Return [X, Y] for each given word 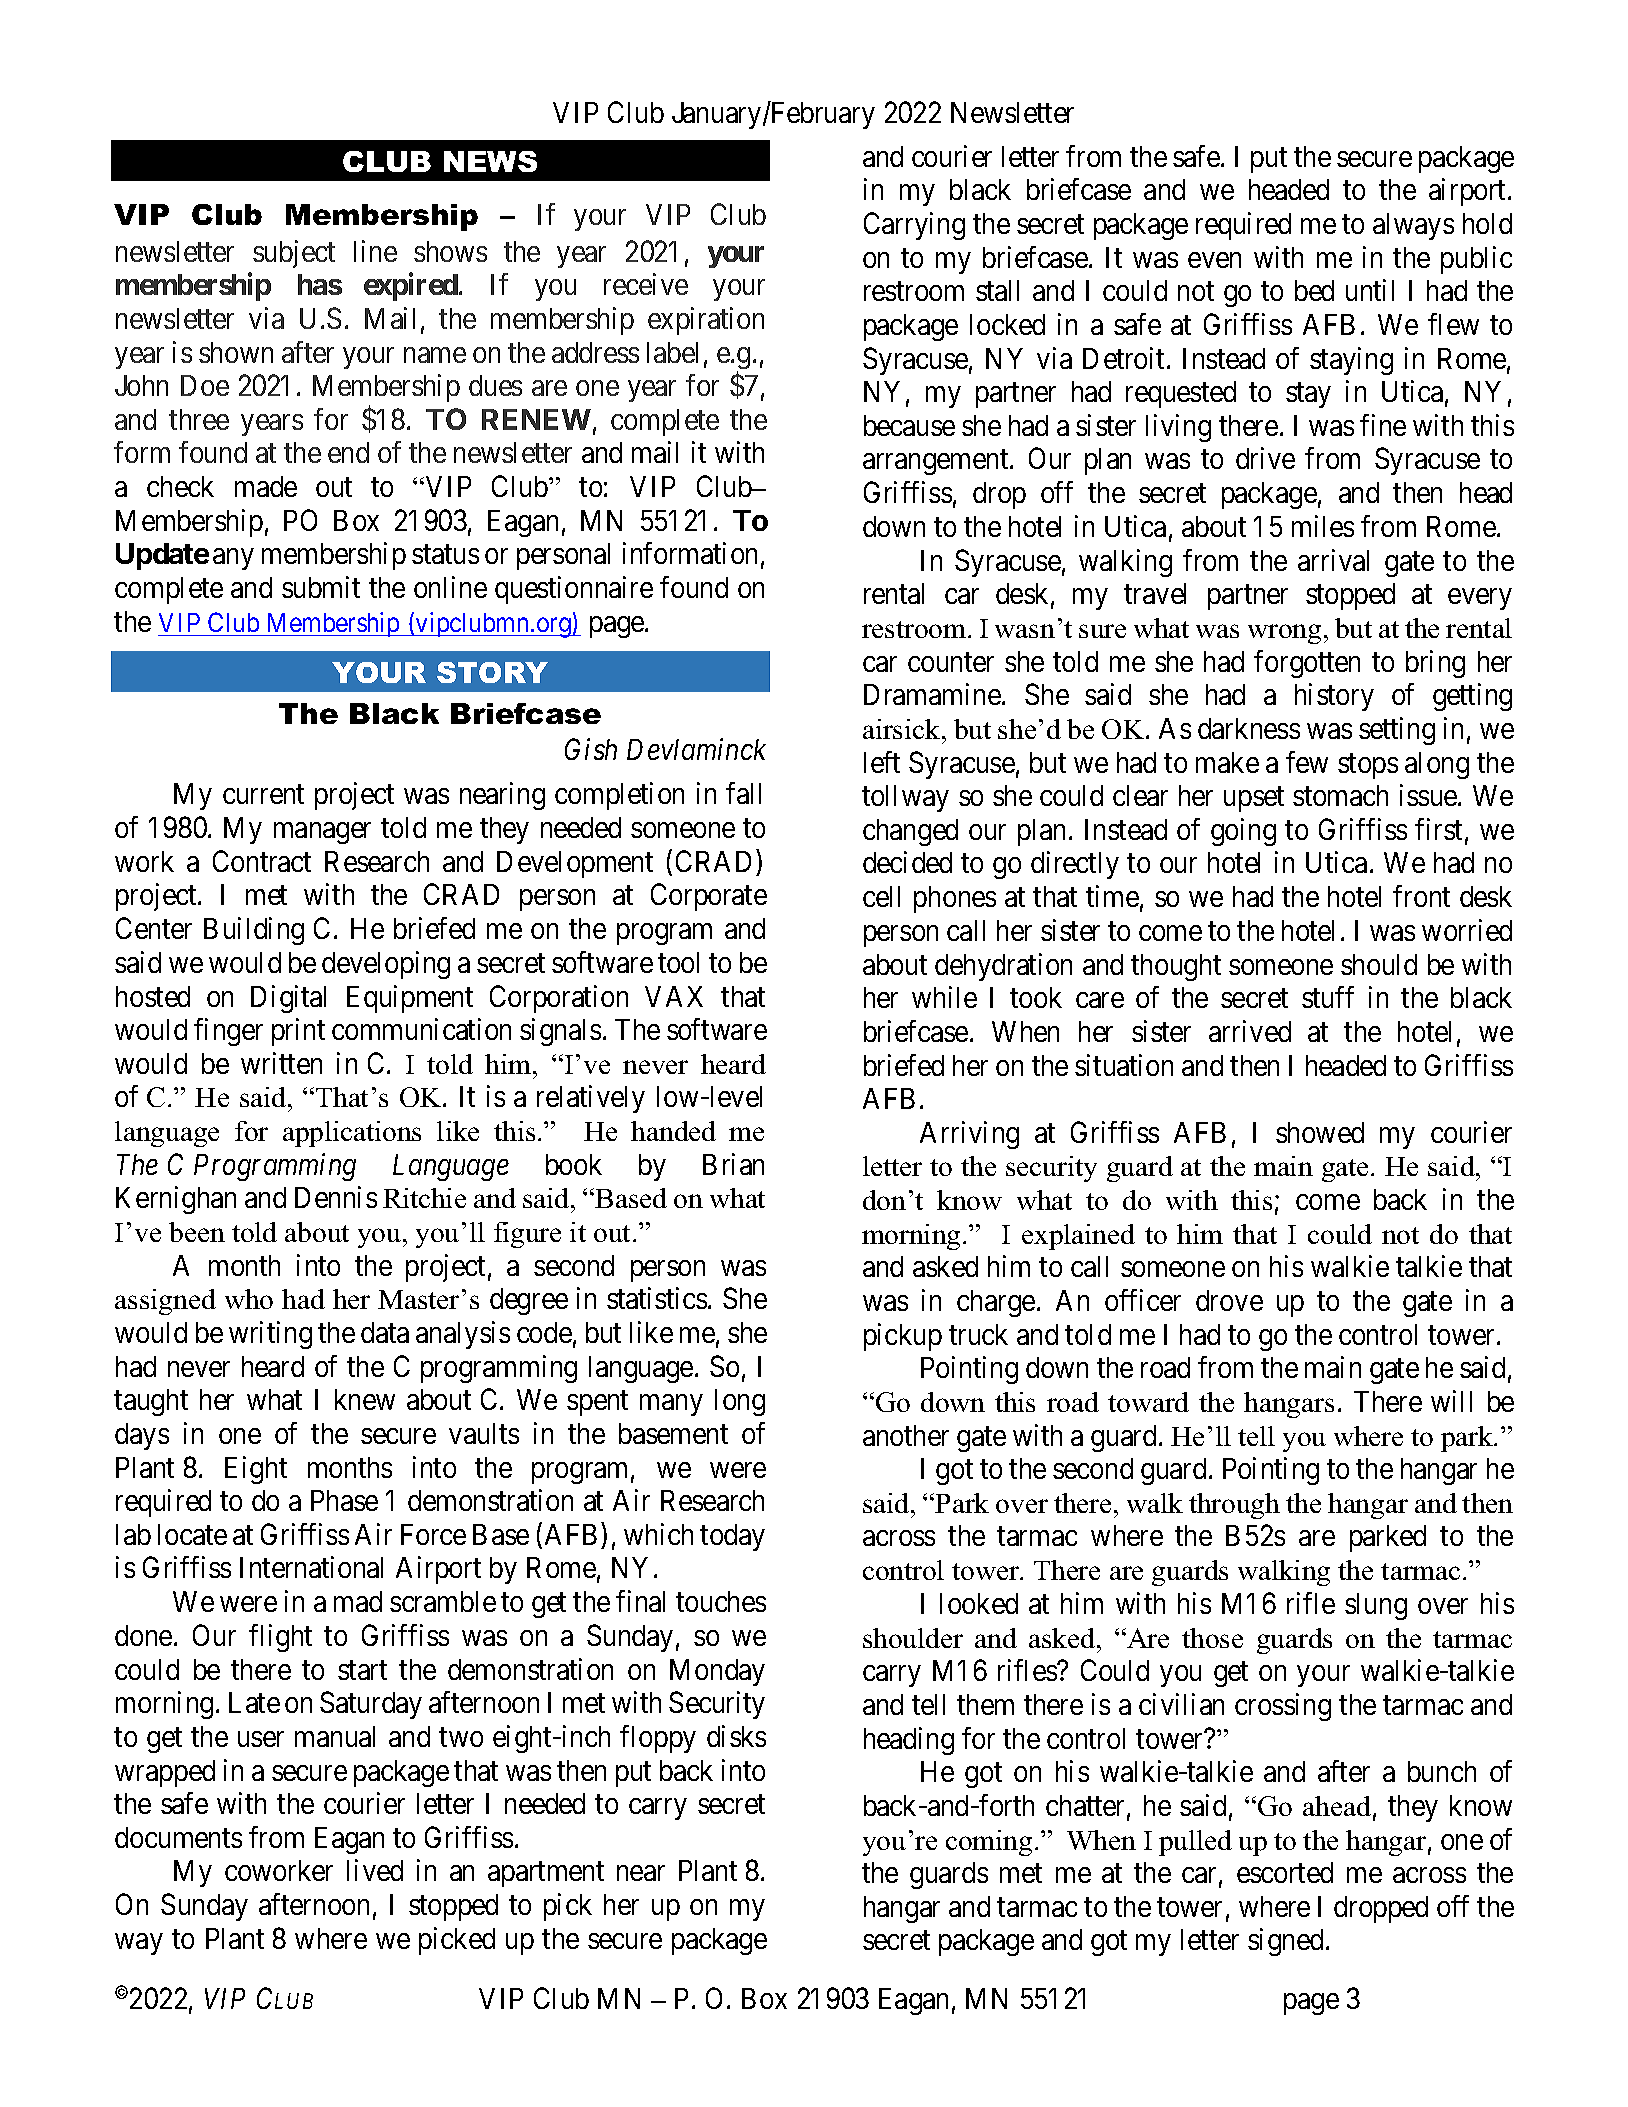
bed [1314, 290]
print [298, 1032]
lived [375, 1870]
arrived [1250, 1031]
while [944, 997]
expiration [706, 321]
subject [294, 254]
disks [736, 1736]
